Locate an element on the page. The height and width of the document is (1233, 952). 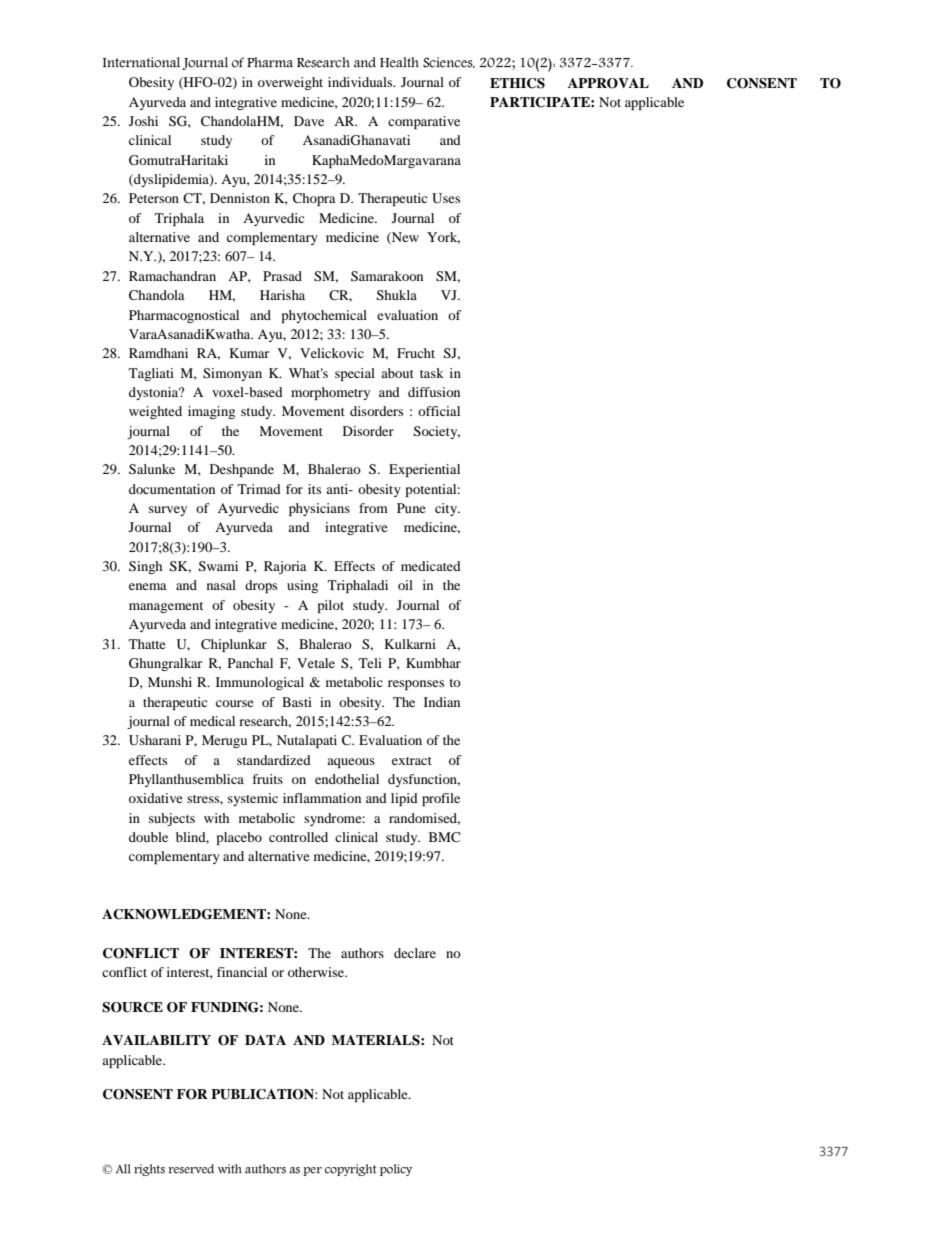
oxidative is located at coordinates (156, 798).
